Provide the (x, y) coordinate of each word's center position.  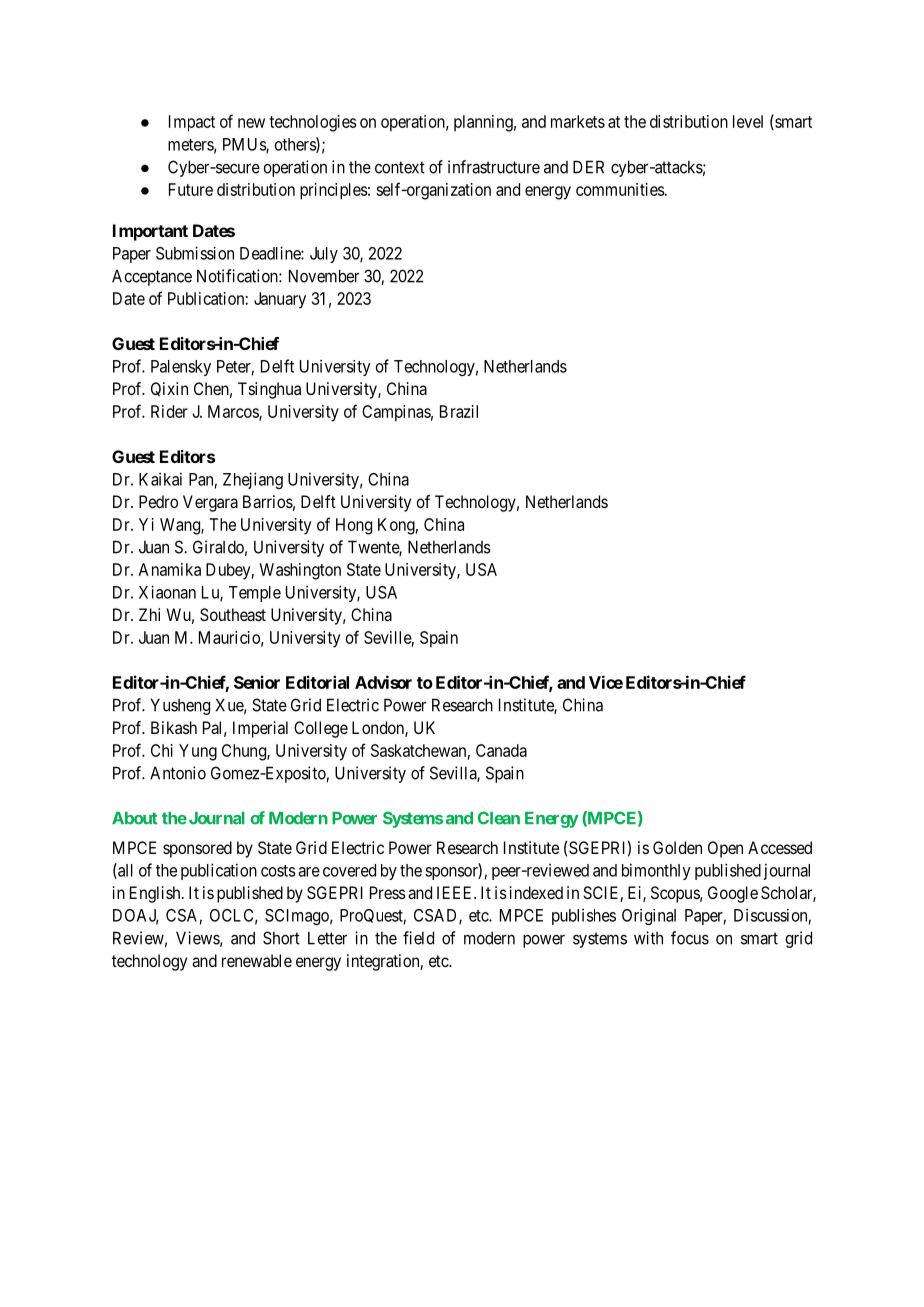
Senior (257, 682)
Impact (192, 123)
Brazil (459, 411)
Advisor (383, 682)
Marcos (234, 412)
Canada (501, 750)
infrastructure (494, 167)
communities (620, 189)
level (748, 121)
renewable (257, 960)
